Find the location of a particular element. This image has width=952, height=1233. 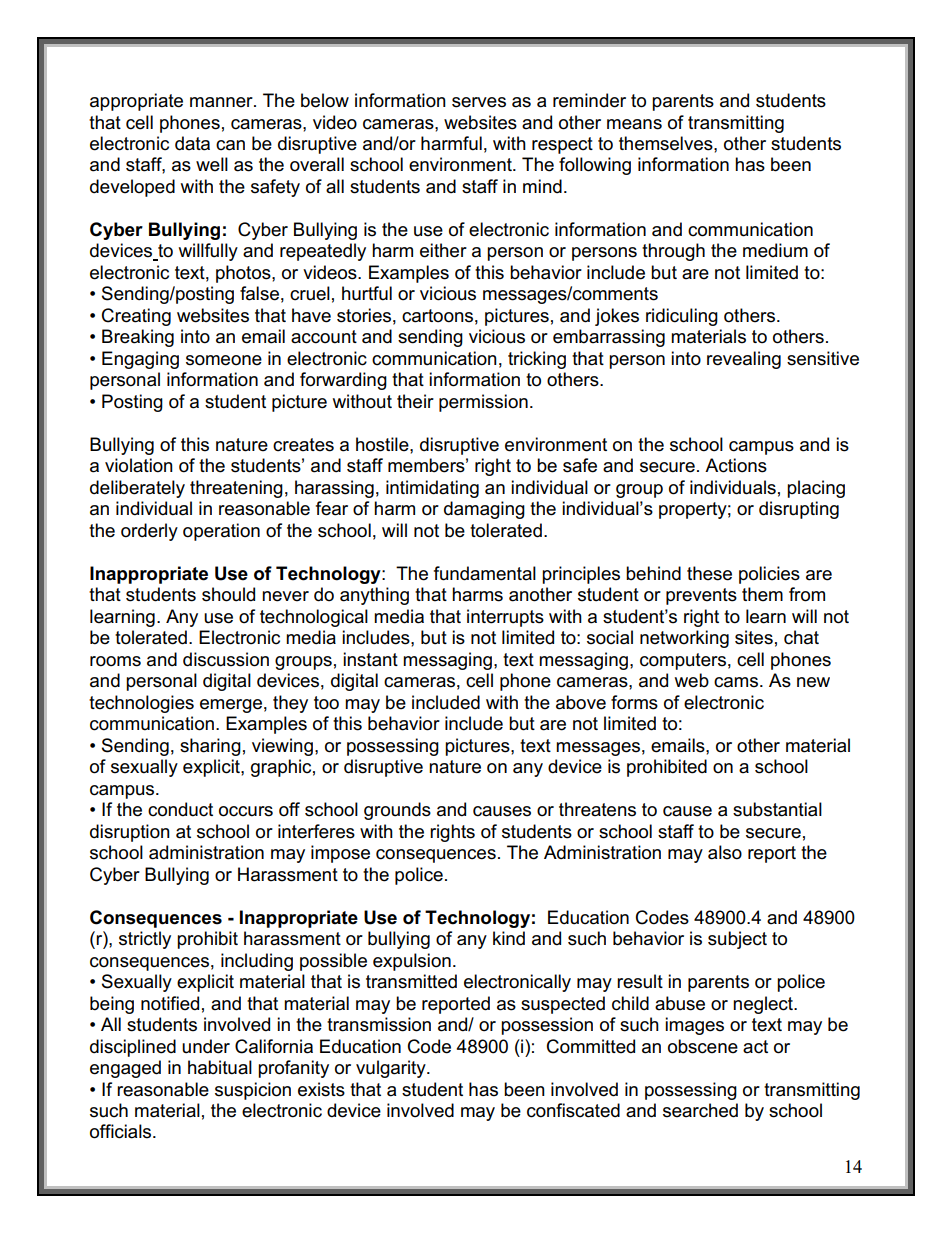

substantial is located at coordinates (777, 809).
